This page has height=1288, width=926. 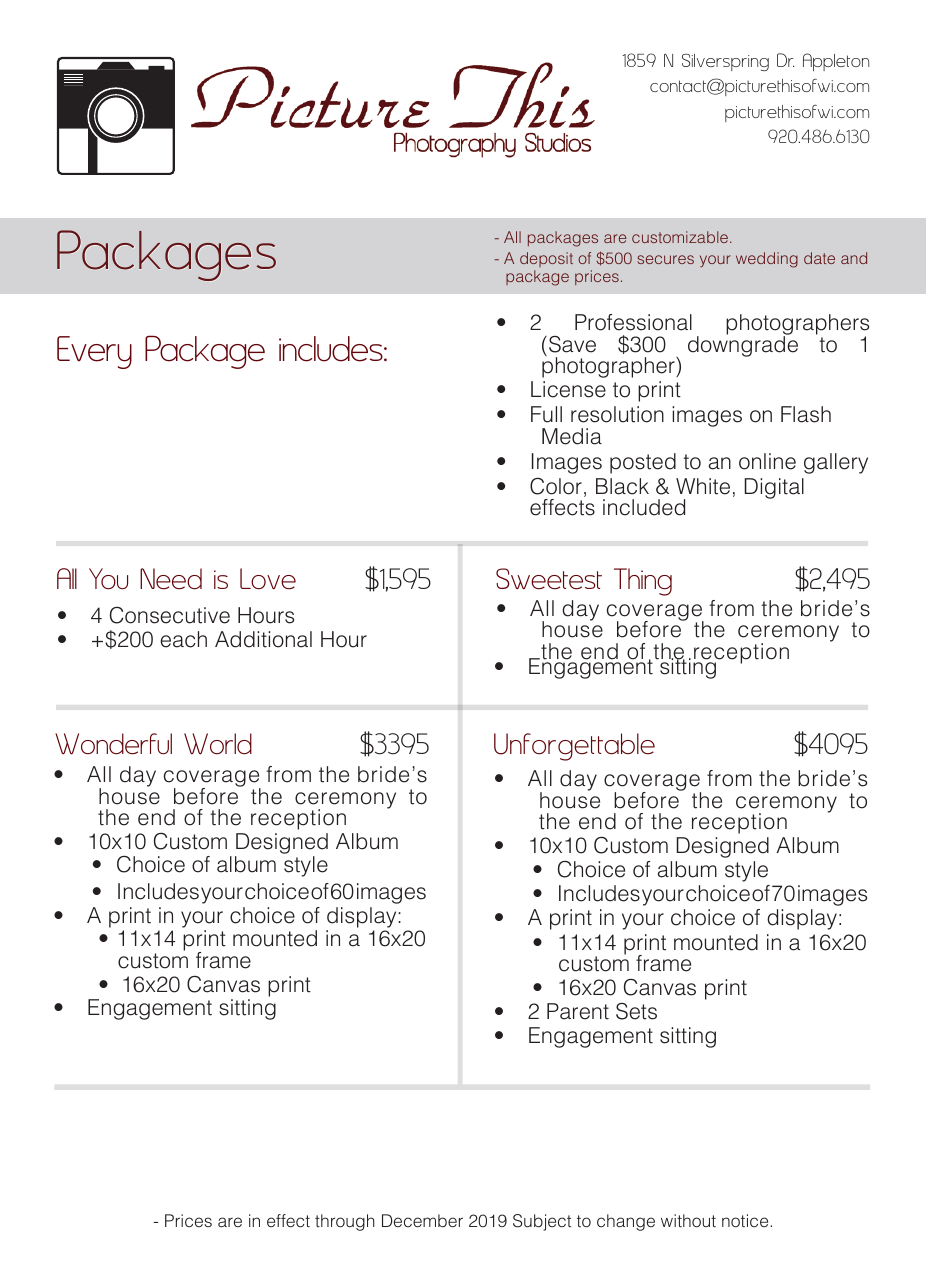 I want to click on Sets, so click(x=636, y=1011).
